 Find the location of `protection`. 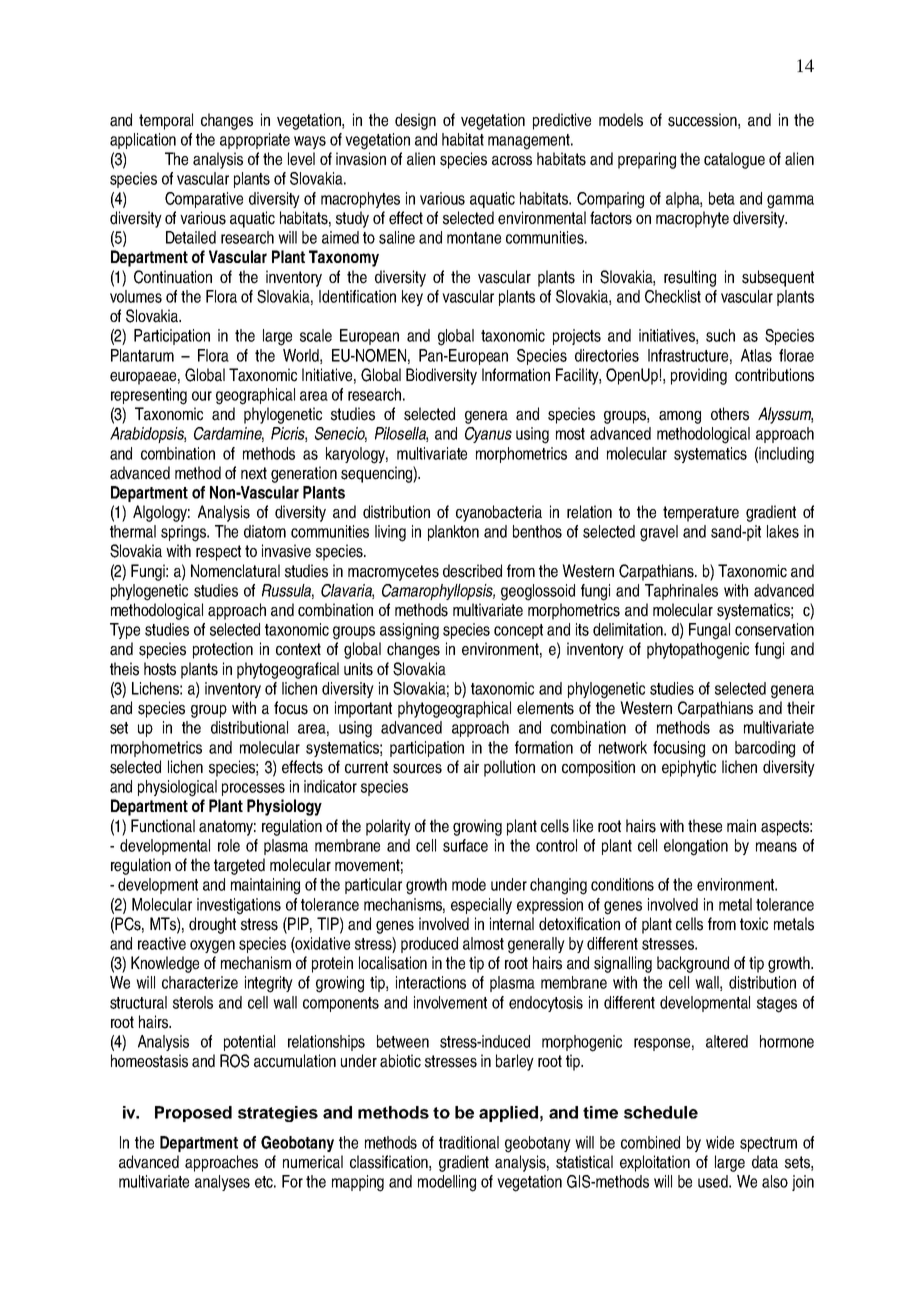

protection is located at coordinates (223, 650).
